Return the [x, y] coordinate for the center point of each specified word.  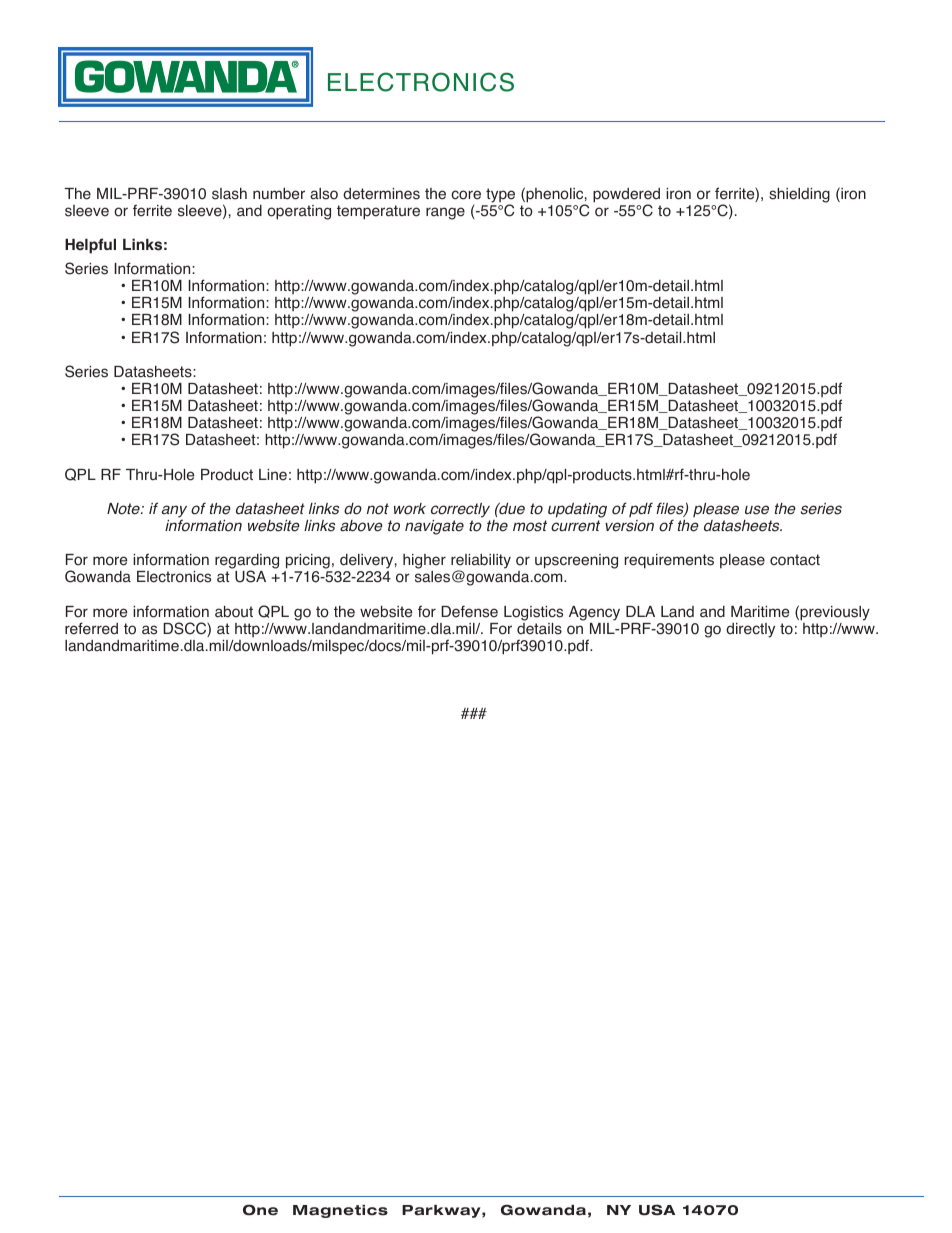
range [445, 213]
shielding [799, 195]
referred [91, 628]
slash [229, 194]
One [260, 1210]
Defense [469, 611]
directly [750, 630]
